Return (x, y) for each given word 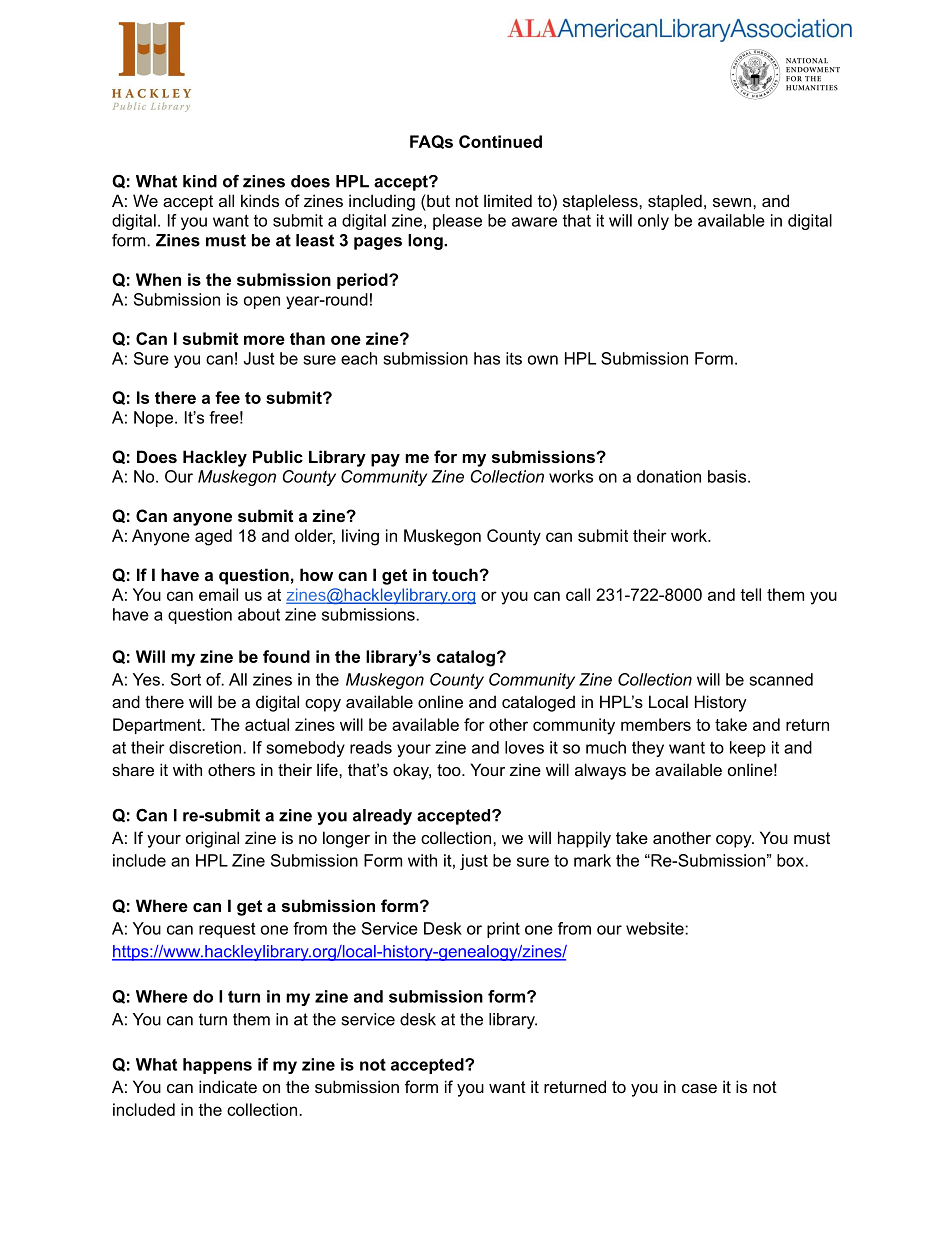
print (503, 930)
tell (750, 594)
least (315, 240)
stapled (675, 202)
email (218, 594)
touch (456, 574)
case (699, 1088)
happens (217, 1066)
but (437, 200)
